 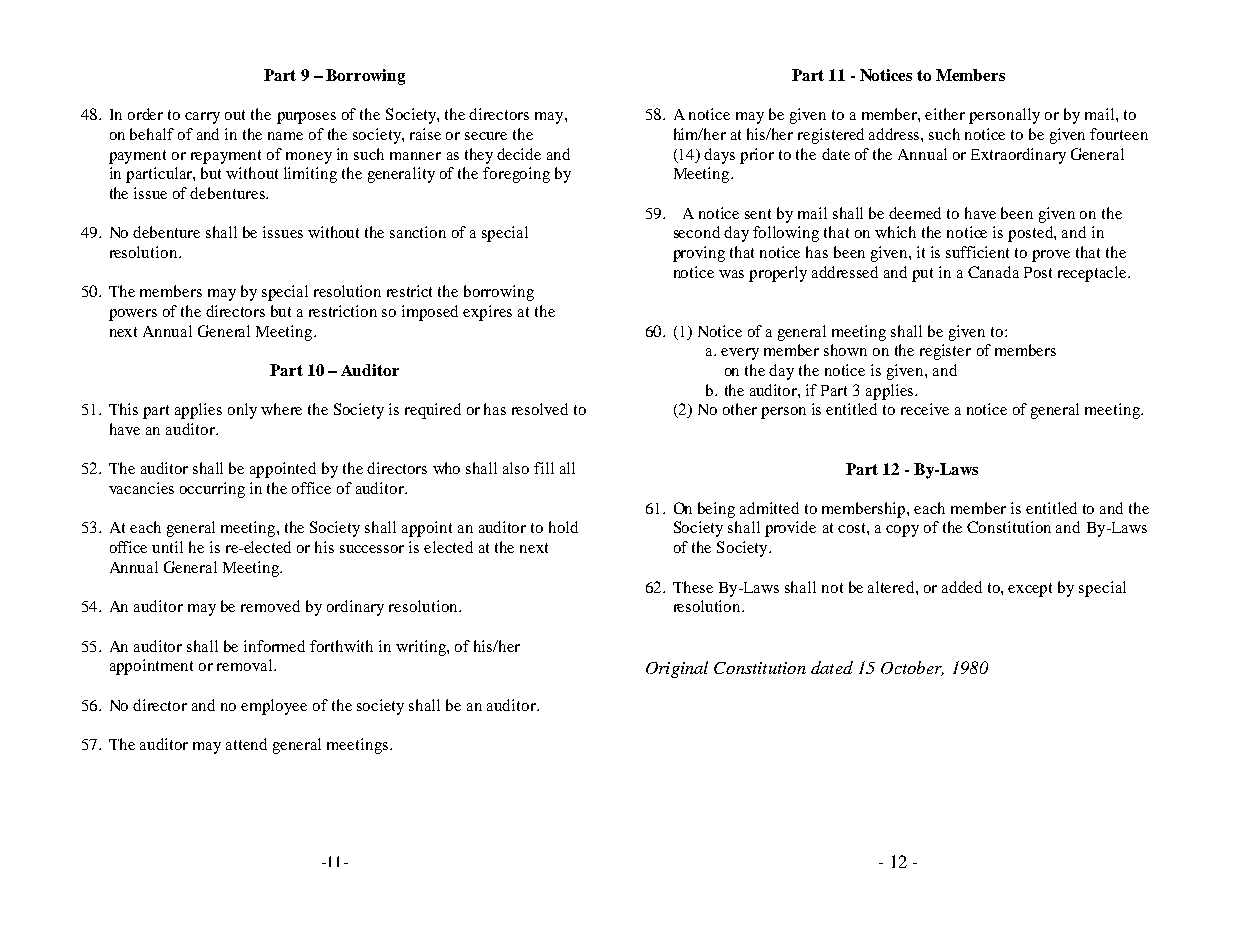 What do you see at coordinates (519, 154) in the screenshot?
I see `decide` at bounding box center [519, 154].
